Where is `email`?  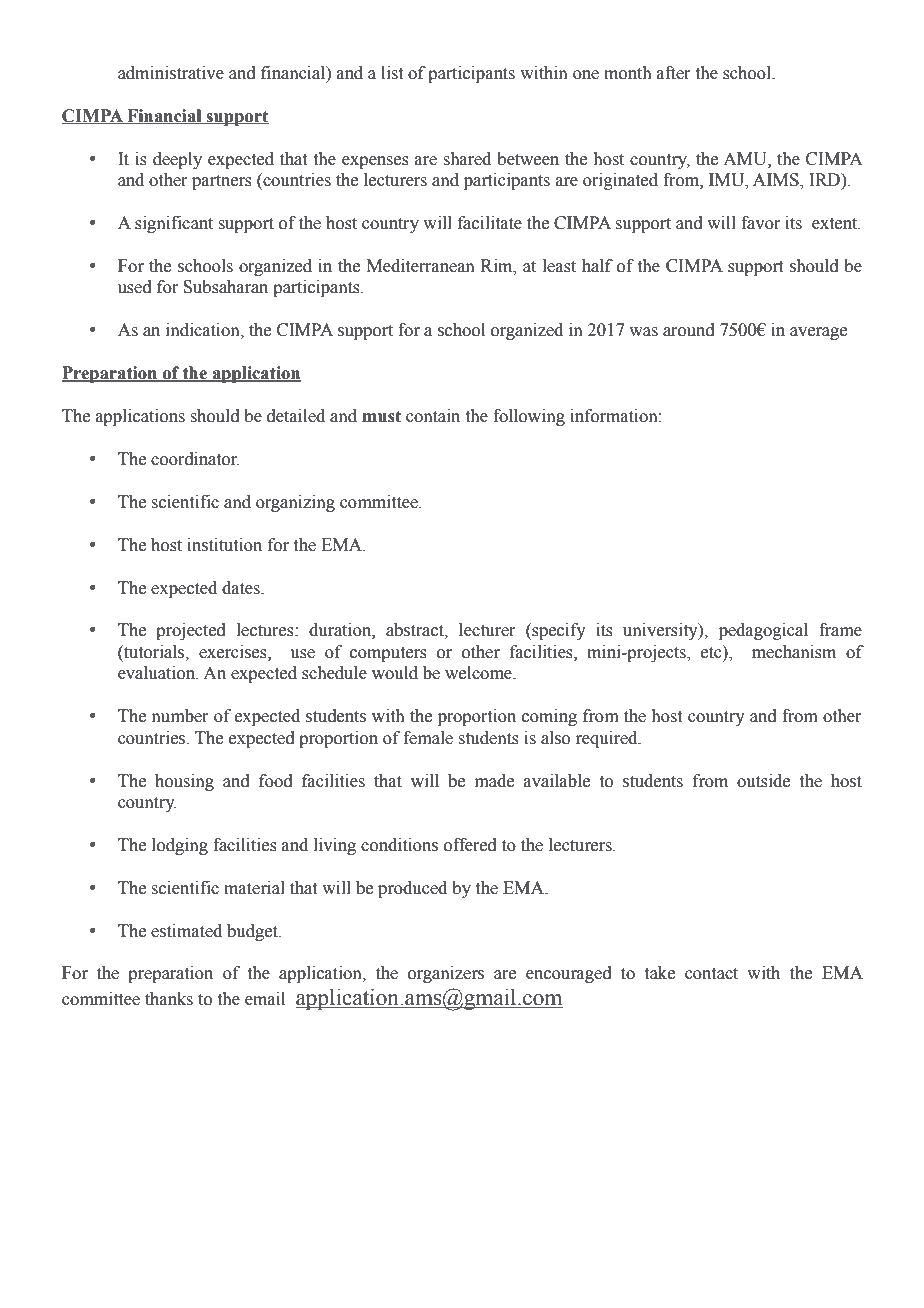 email is located at coordinates (265, 999).
